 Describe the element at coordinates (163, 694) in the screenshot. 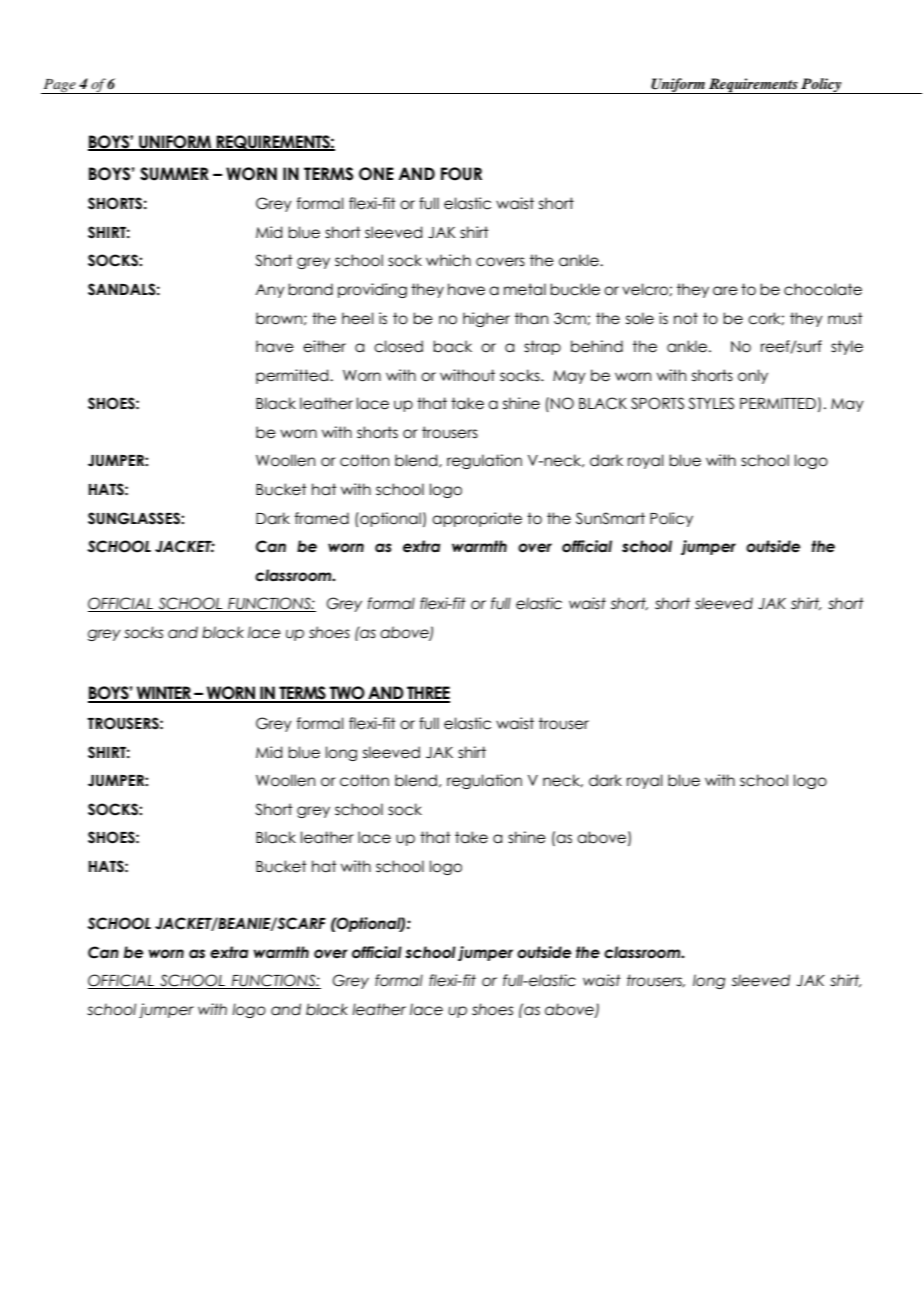

I see `WINTER` at that location.
